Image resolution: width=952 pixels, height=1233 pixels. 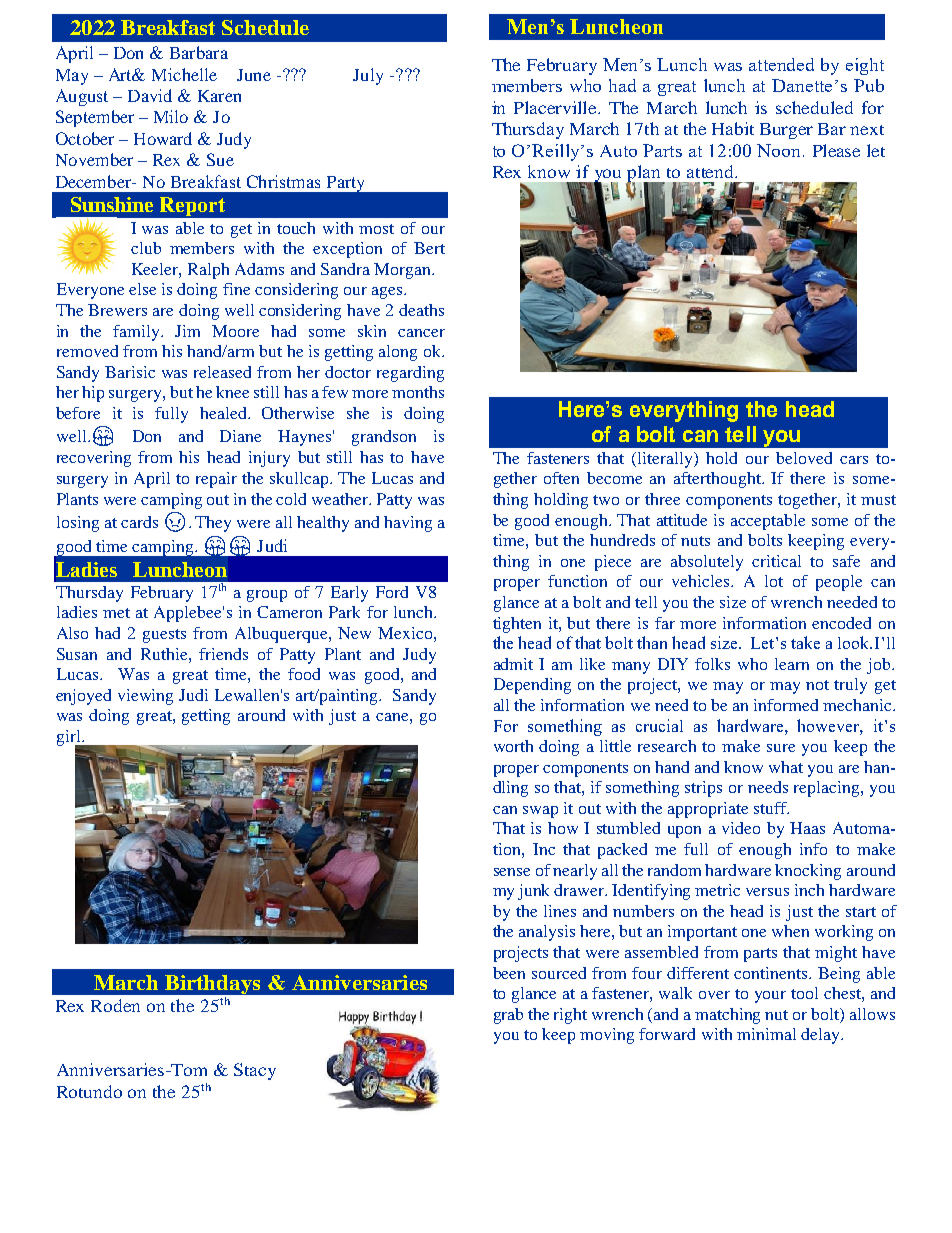 What do you see at coordinates (766, 1034) in the screenshot?
I see `minimal` at bounding box center [766, 1034].
